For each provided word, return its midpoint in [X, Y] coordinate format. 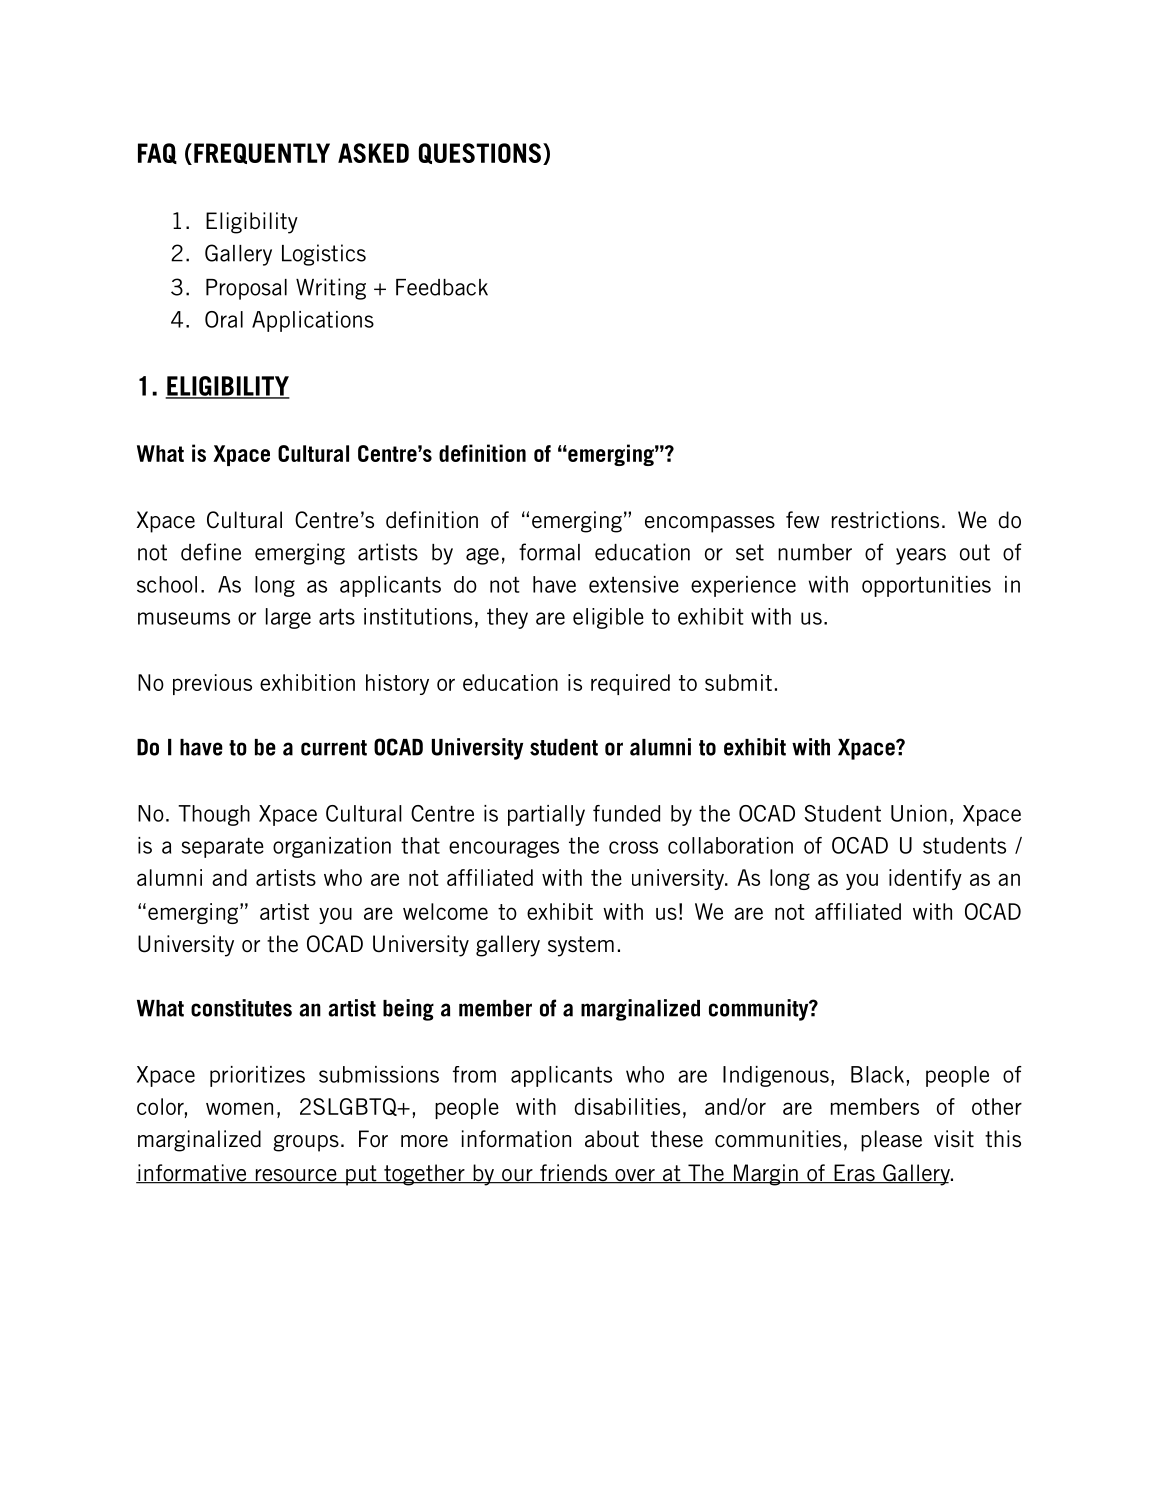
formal [549, 552]
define [211, 552]
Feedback [442, 287]
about [612, 1139]
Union [919, 813]
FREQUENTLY [262, 153]
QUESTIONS [480, 153]
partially [546, 815]
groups [306, 1143]
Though [214, 815]
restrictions [885, 520]
